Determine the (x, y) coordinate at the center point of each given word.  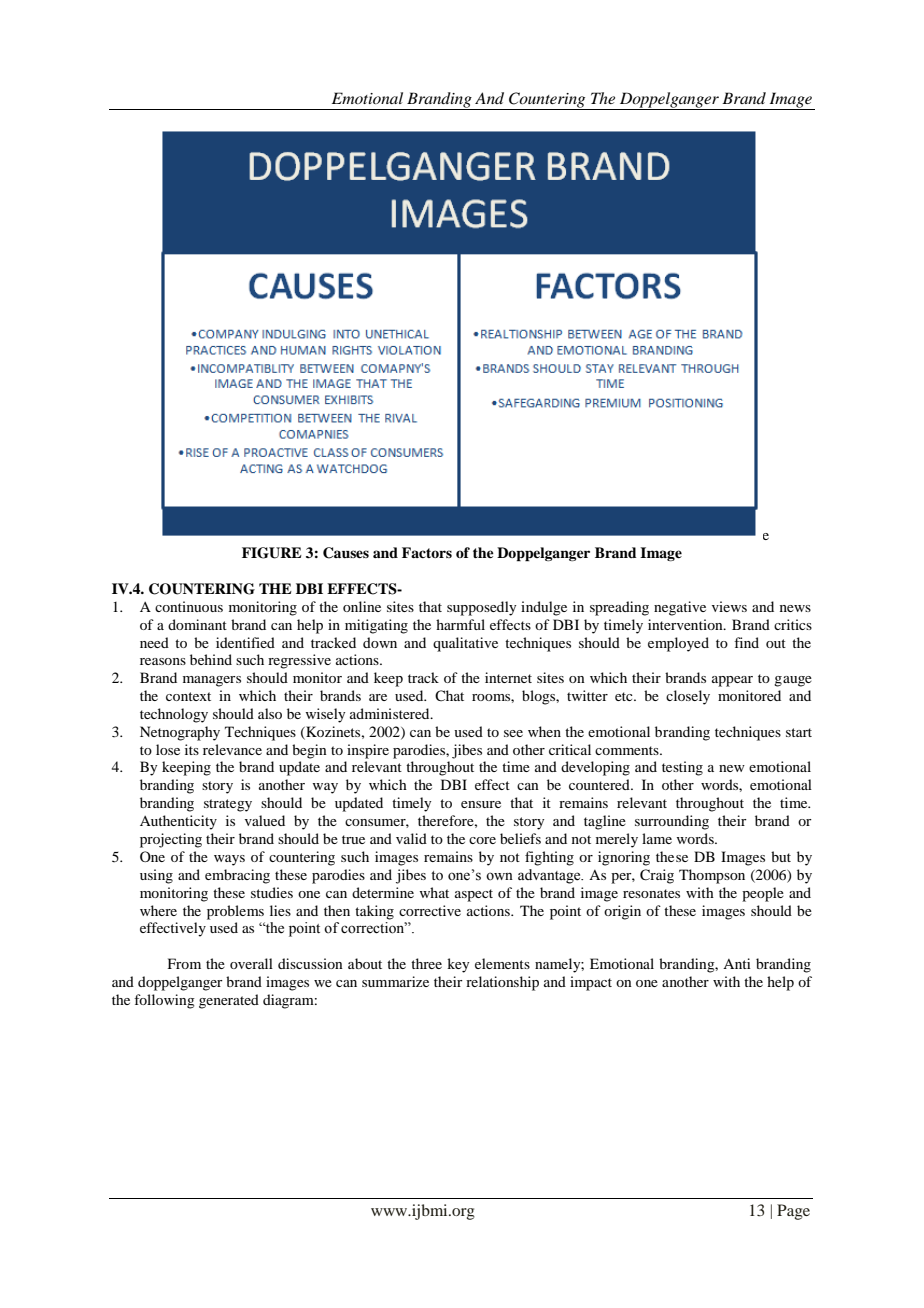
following (164, 1001)
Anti (737, 963)
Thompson (712, 876)
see (513, 733)
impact (591, 983)
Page (793, 1212)
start (799, 732)
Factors (427, 552)
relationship (502, 983)
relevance (232, 749)
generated (229, 1001)
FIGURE (272, 553)
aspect (474, 895)
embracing (237, 876)
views (729, 606)
